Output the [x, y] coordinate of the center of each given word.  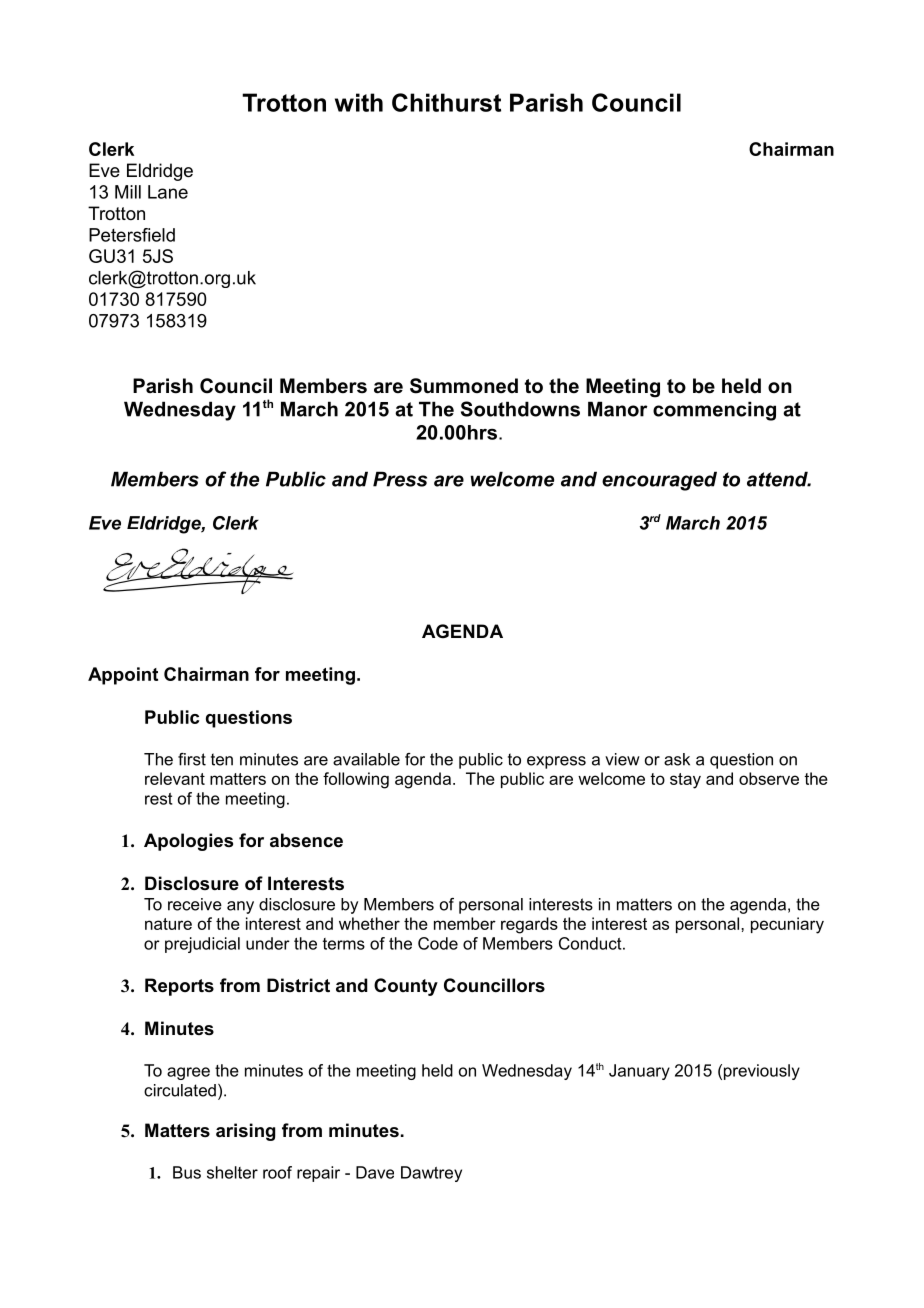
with [359, 102]
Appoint [123, 676]
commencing [714, 411]
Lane [168, 192]
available [366, 759]
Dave [375, 1172]
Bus [187, 1172]
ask [677, 759]
